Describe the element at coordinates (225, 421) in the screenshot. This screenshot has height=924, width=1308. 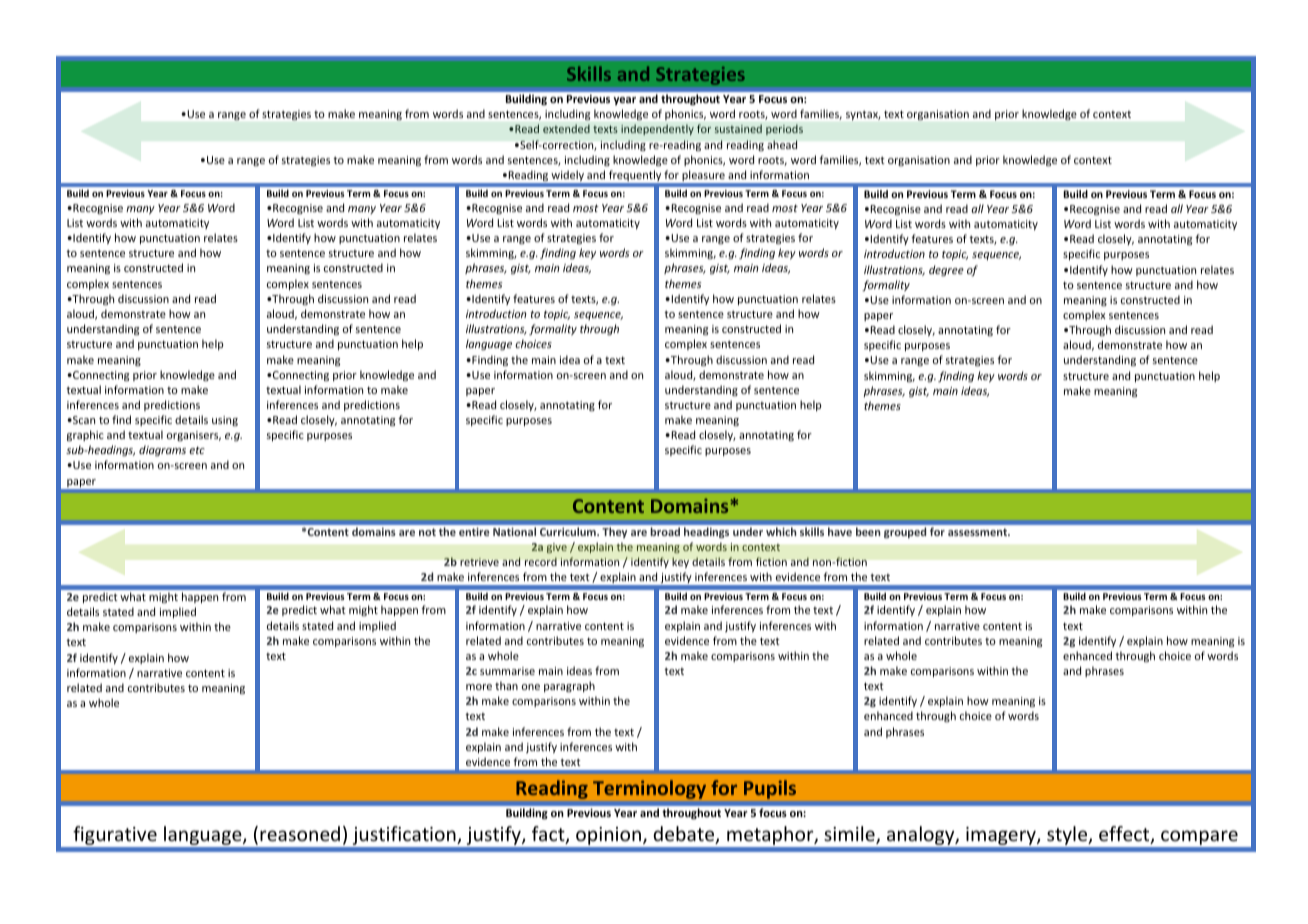
I see `using` at that location.
